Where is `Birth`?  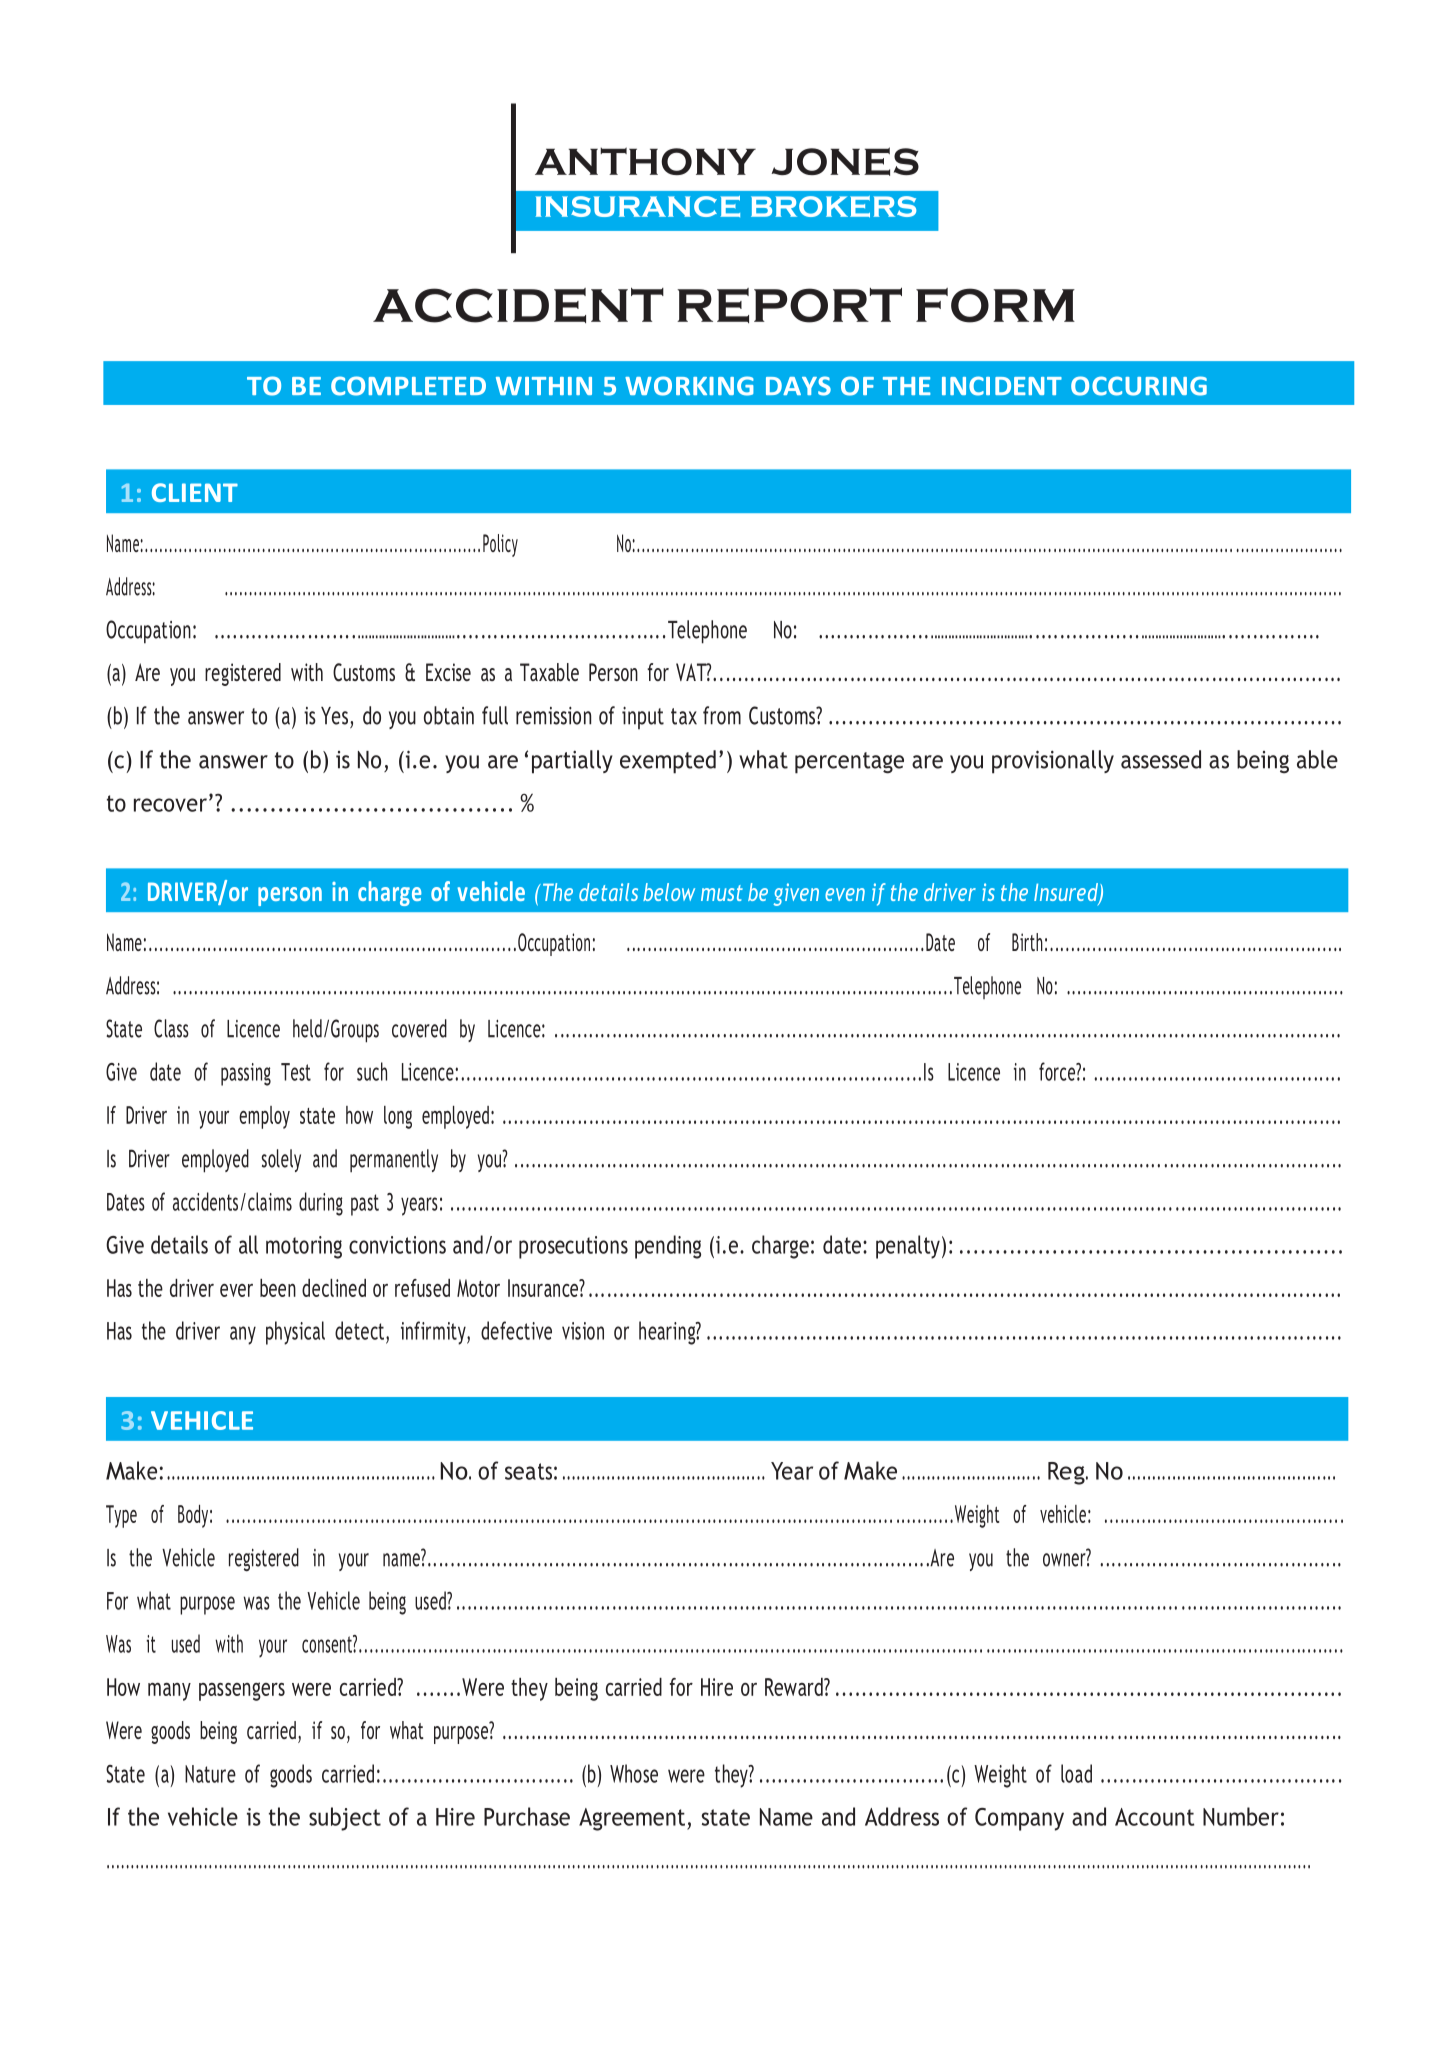
Birth is located at coordinates (1027, 942).
